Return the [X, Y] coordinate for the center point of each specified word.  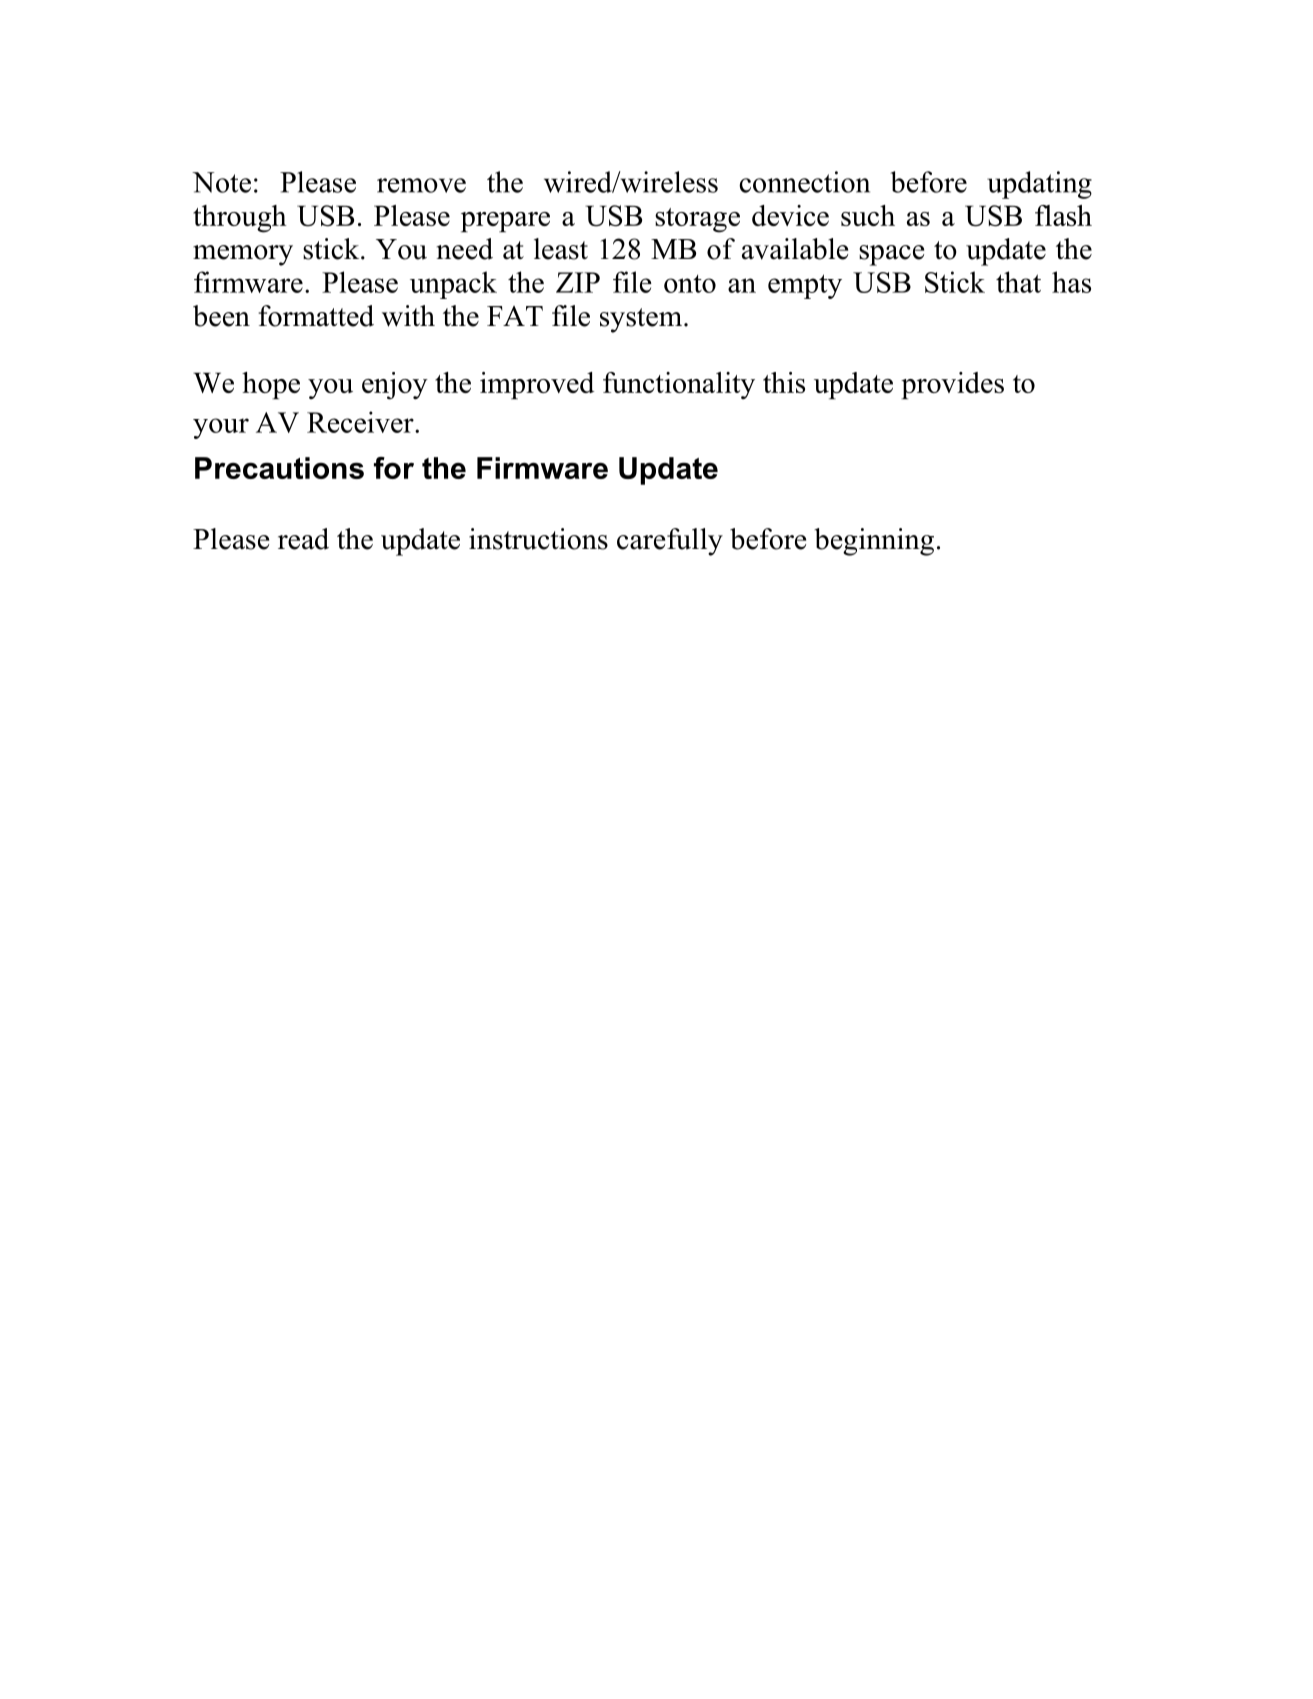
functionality [679, 385]
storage [697, 220]
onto [690, 284]
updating [1039, 185]
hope [271, 385]
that [1018, 282]
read [303, 539]
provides [952, 385]
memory [243, 255]
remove [421, 185]
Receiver [361, 422]
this [784, 382]
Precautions [279, 468]
